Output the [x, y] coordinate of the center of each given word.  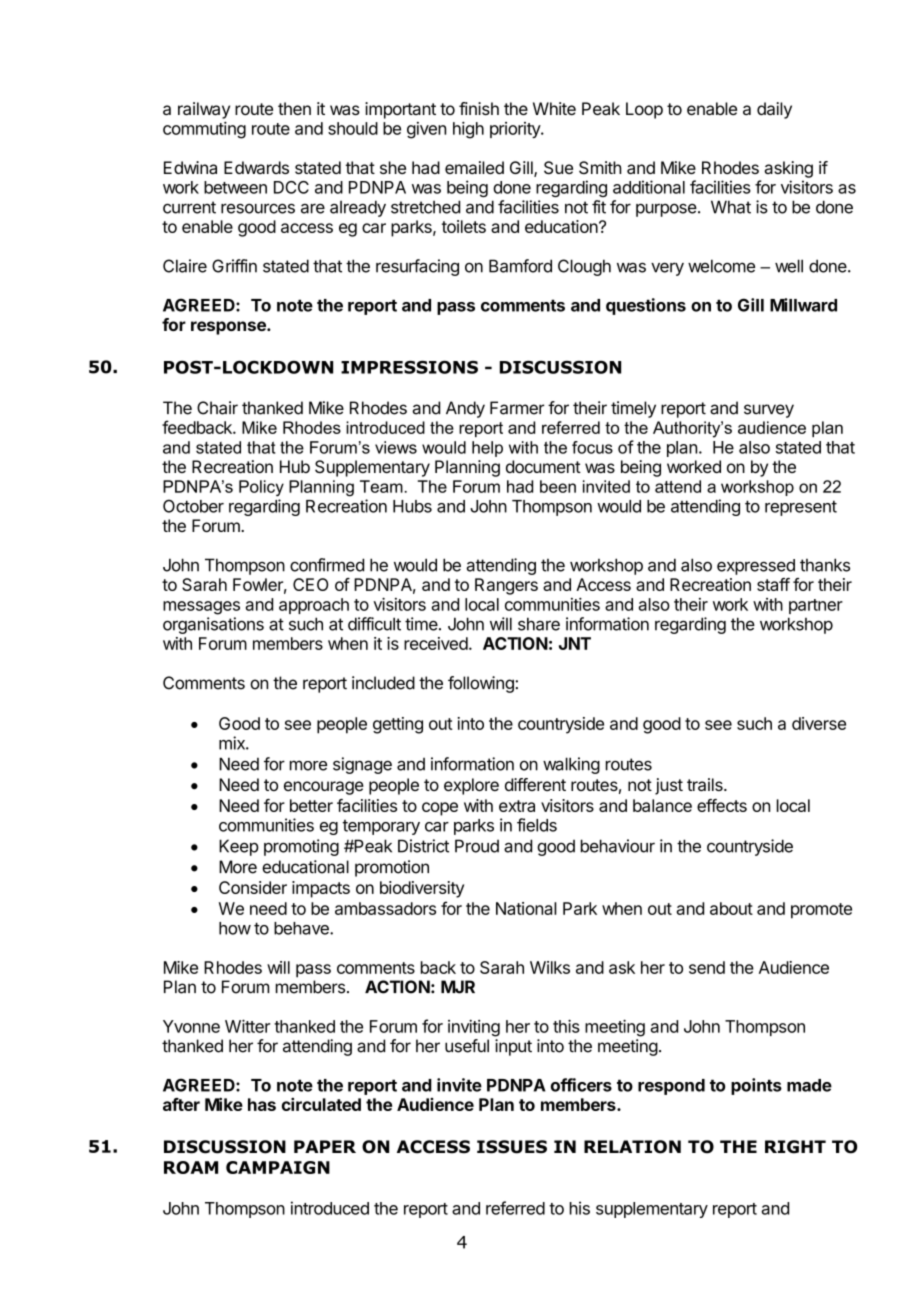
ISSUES [512, 1147]
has [262, 1104]
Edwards [256, 167]
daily [774, 110]
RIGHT [795, 1147]
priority [516, 130]
